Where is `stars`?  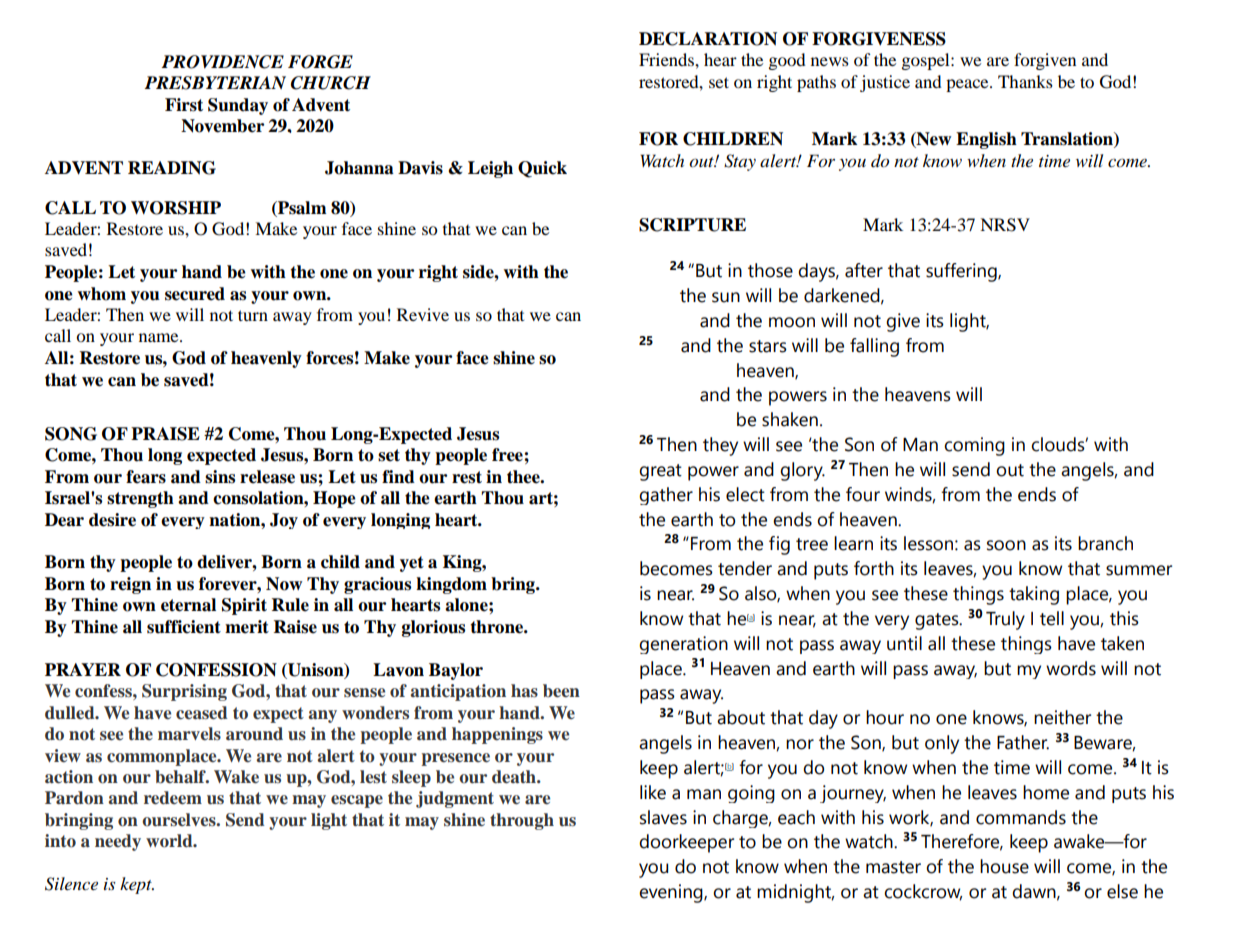 stars is located at coordinates (768, 346).
